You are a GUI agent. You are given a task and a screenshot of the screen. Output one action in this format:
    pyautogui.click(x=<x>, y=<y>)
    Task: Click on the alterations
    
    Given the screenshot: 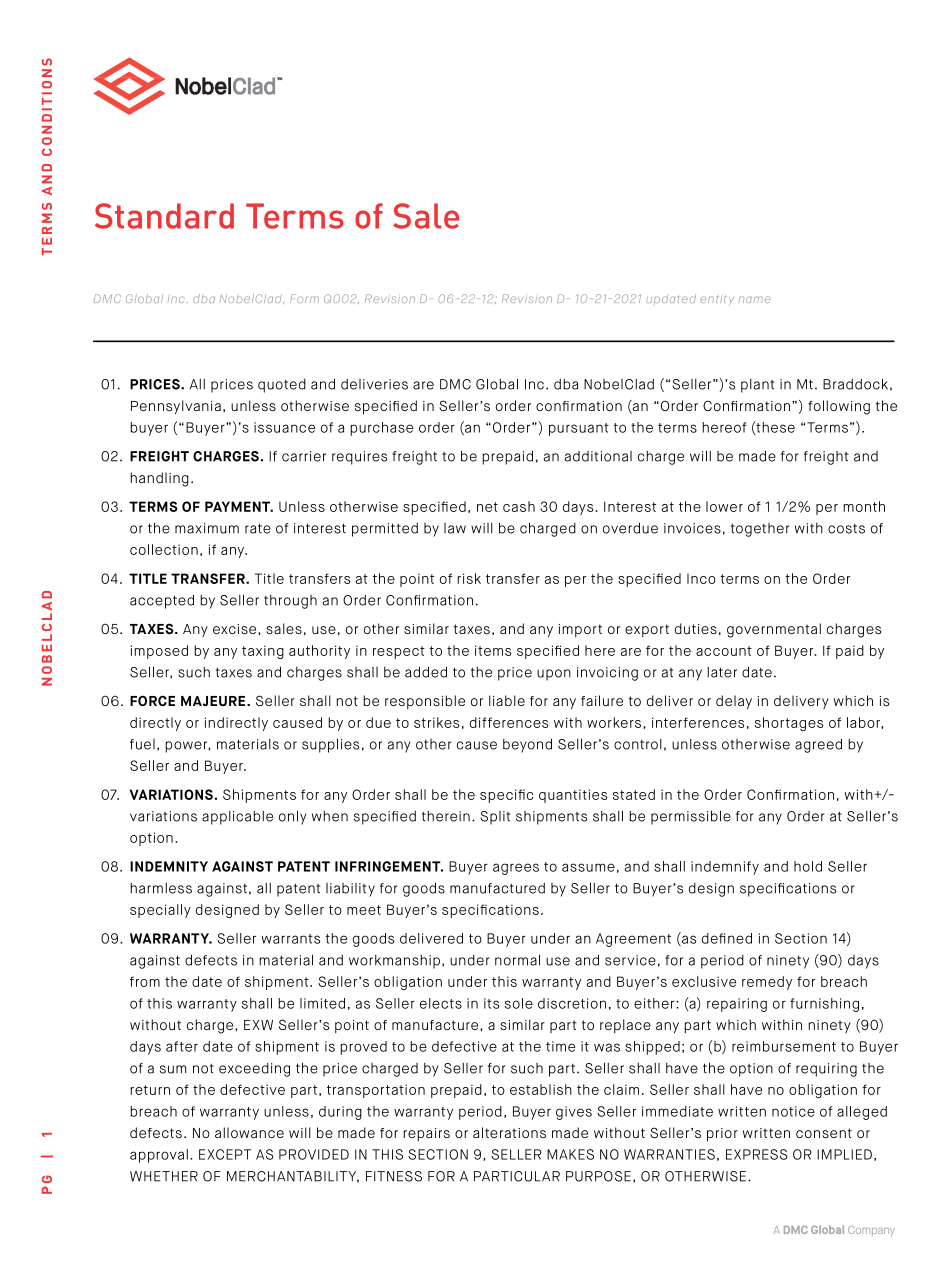 What is the action you would take?
    pyautogui.click(x=509, y=1132)
